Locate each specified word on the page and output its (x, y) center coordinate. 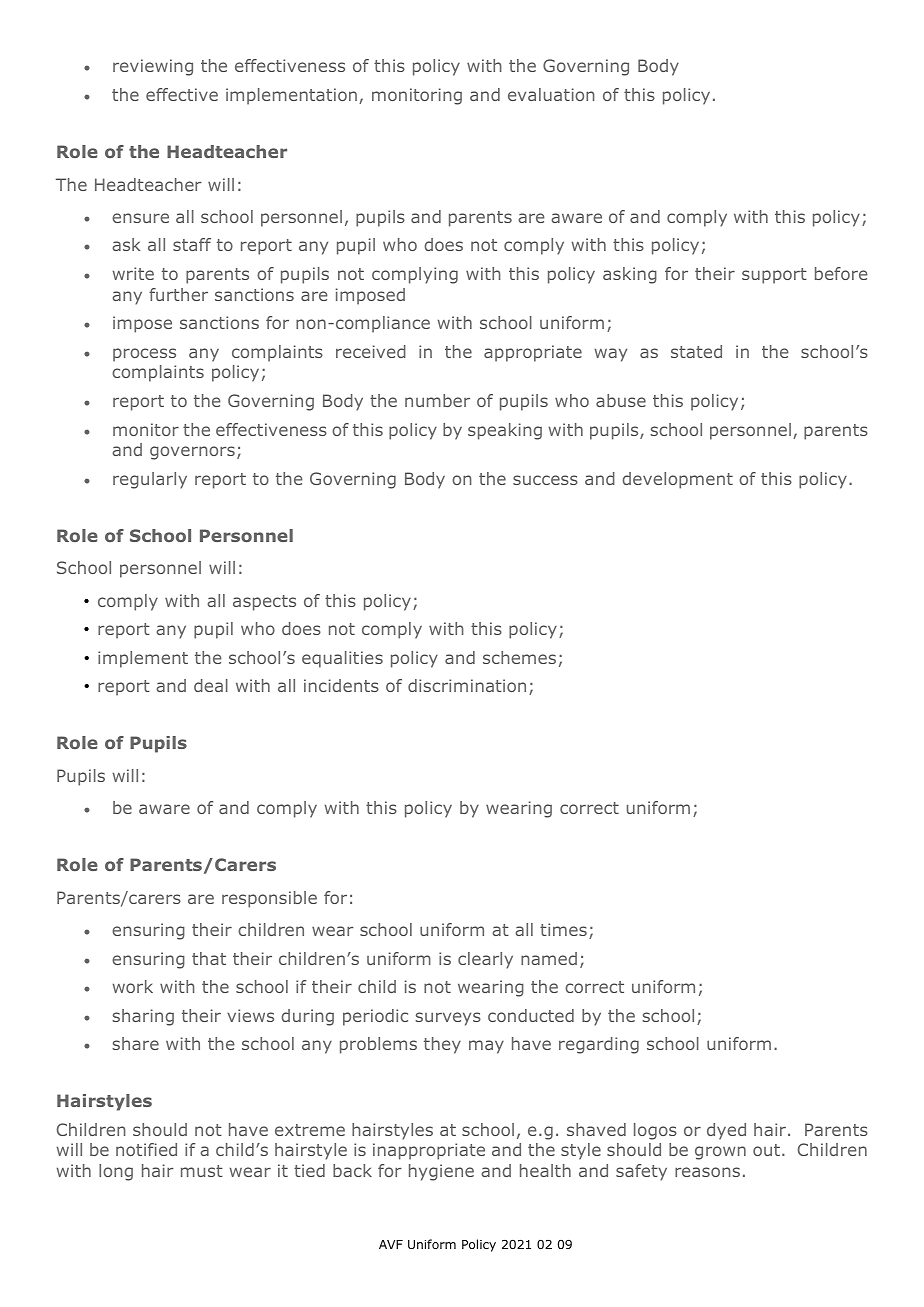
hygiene (441, 1172)
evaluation (551, 94)
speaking (505, 431)
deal (211, 685)
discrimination (467, 685)
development (677, 480)
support (774, 276)
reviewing (153, 67)
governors (192, 453)
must (202, 1171)
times (563, 929)
